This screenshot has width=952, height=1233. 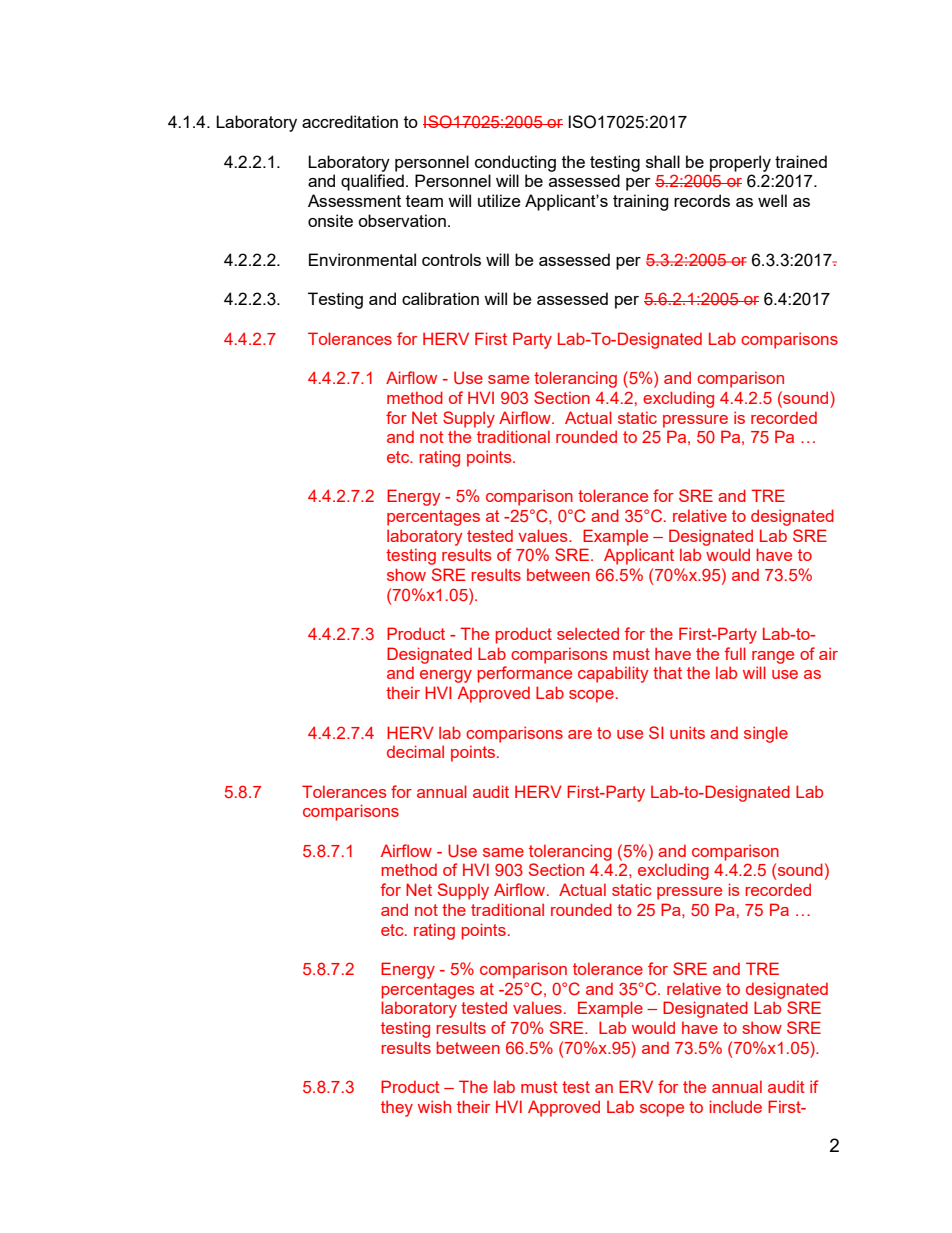 I want to click on include, so click(x=736, y=1106).
